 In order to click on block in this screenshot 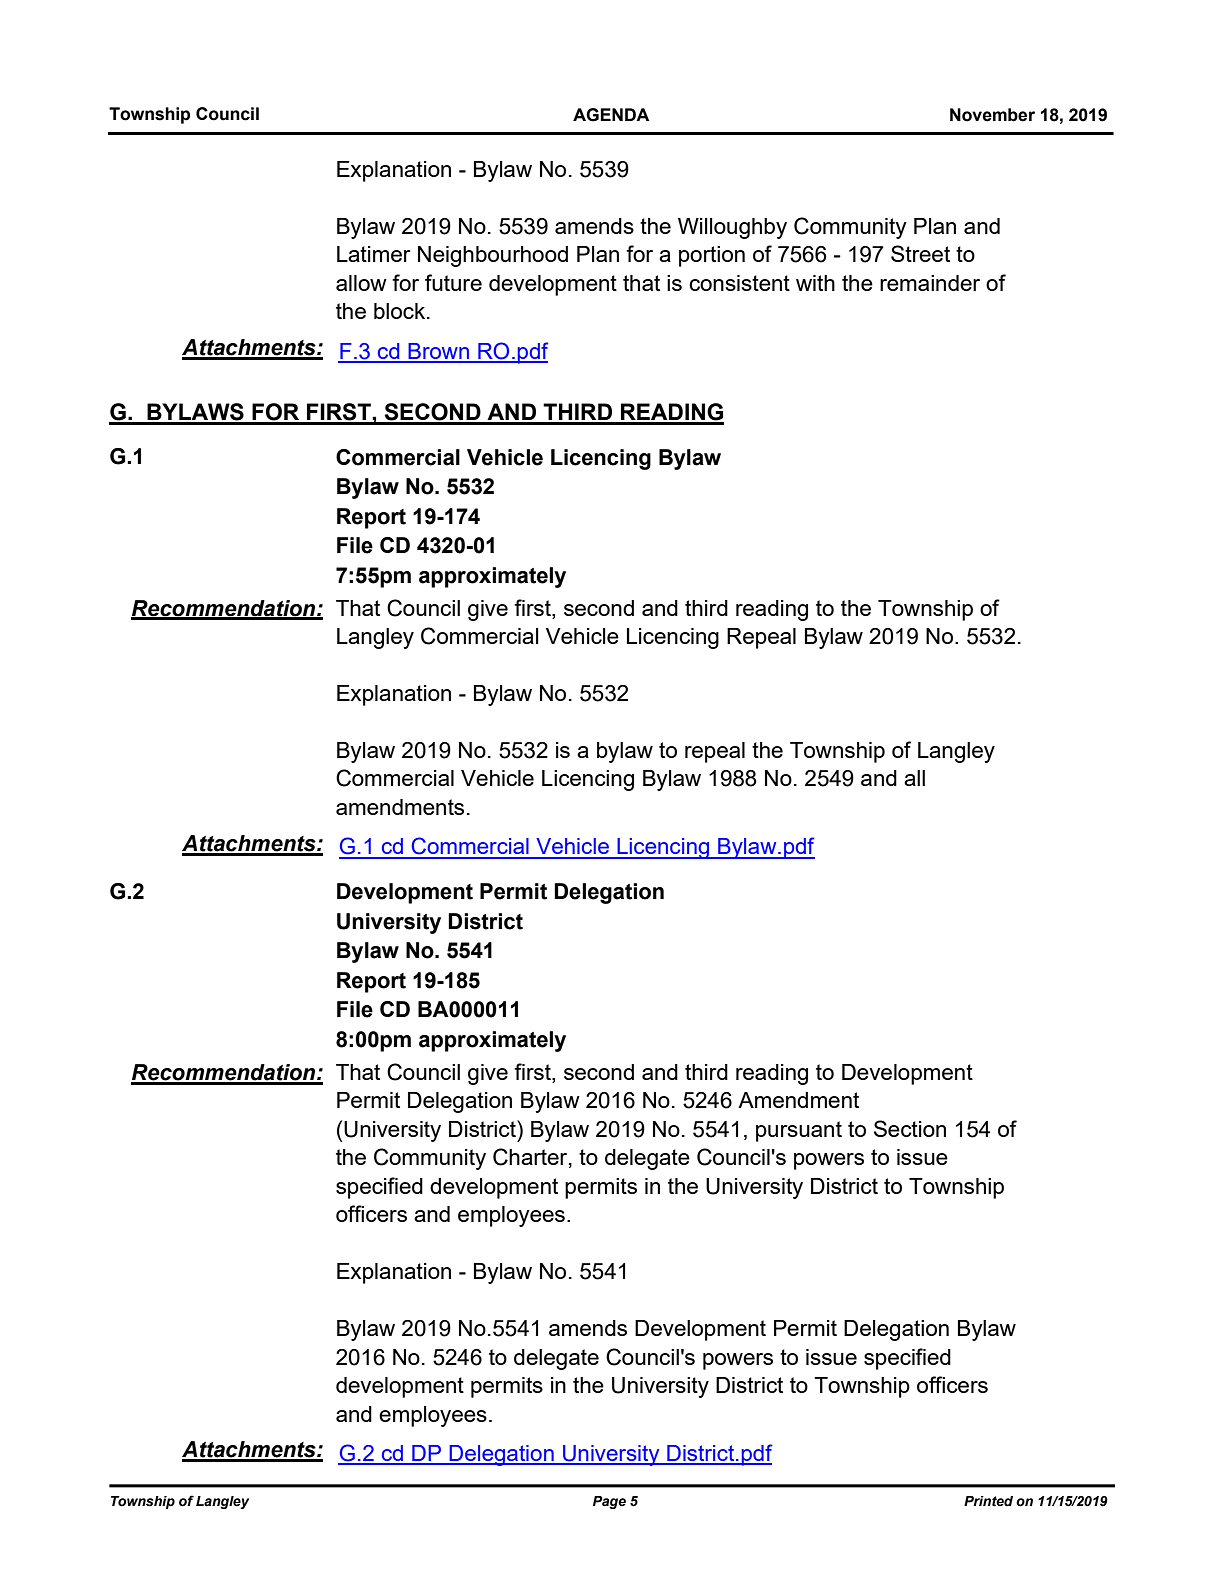, I will do `click(401, 311)`.
